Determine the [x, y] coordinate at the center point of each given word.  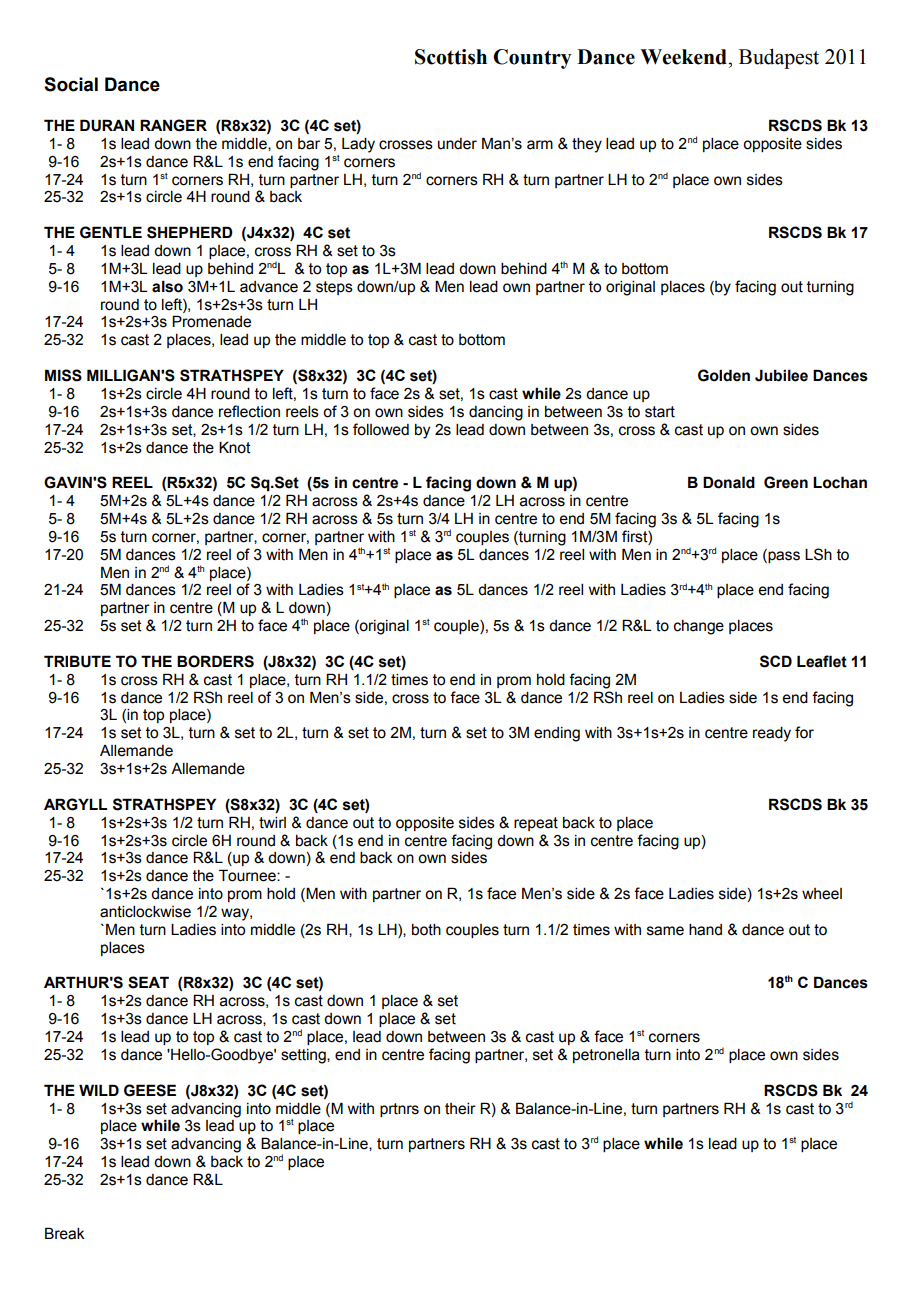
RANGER [173, 125]
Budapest [779, 58]
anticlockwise [145, 912]
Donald [729, 482]
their [460, 1109]
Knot [235, 447]
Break [65, 1233]
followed [381, 429]
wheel [822, 894]
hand [705, 930]
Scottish [451, 57]
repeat [536, 824]
